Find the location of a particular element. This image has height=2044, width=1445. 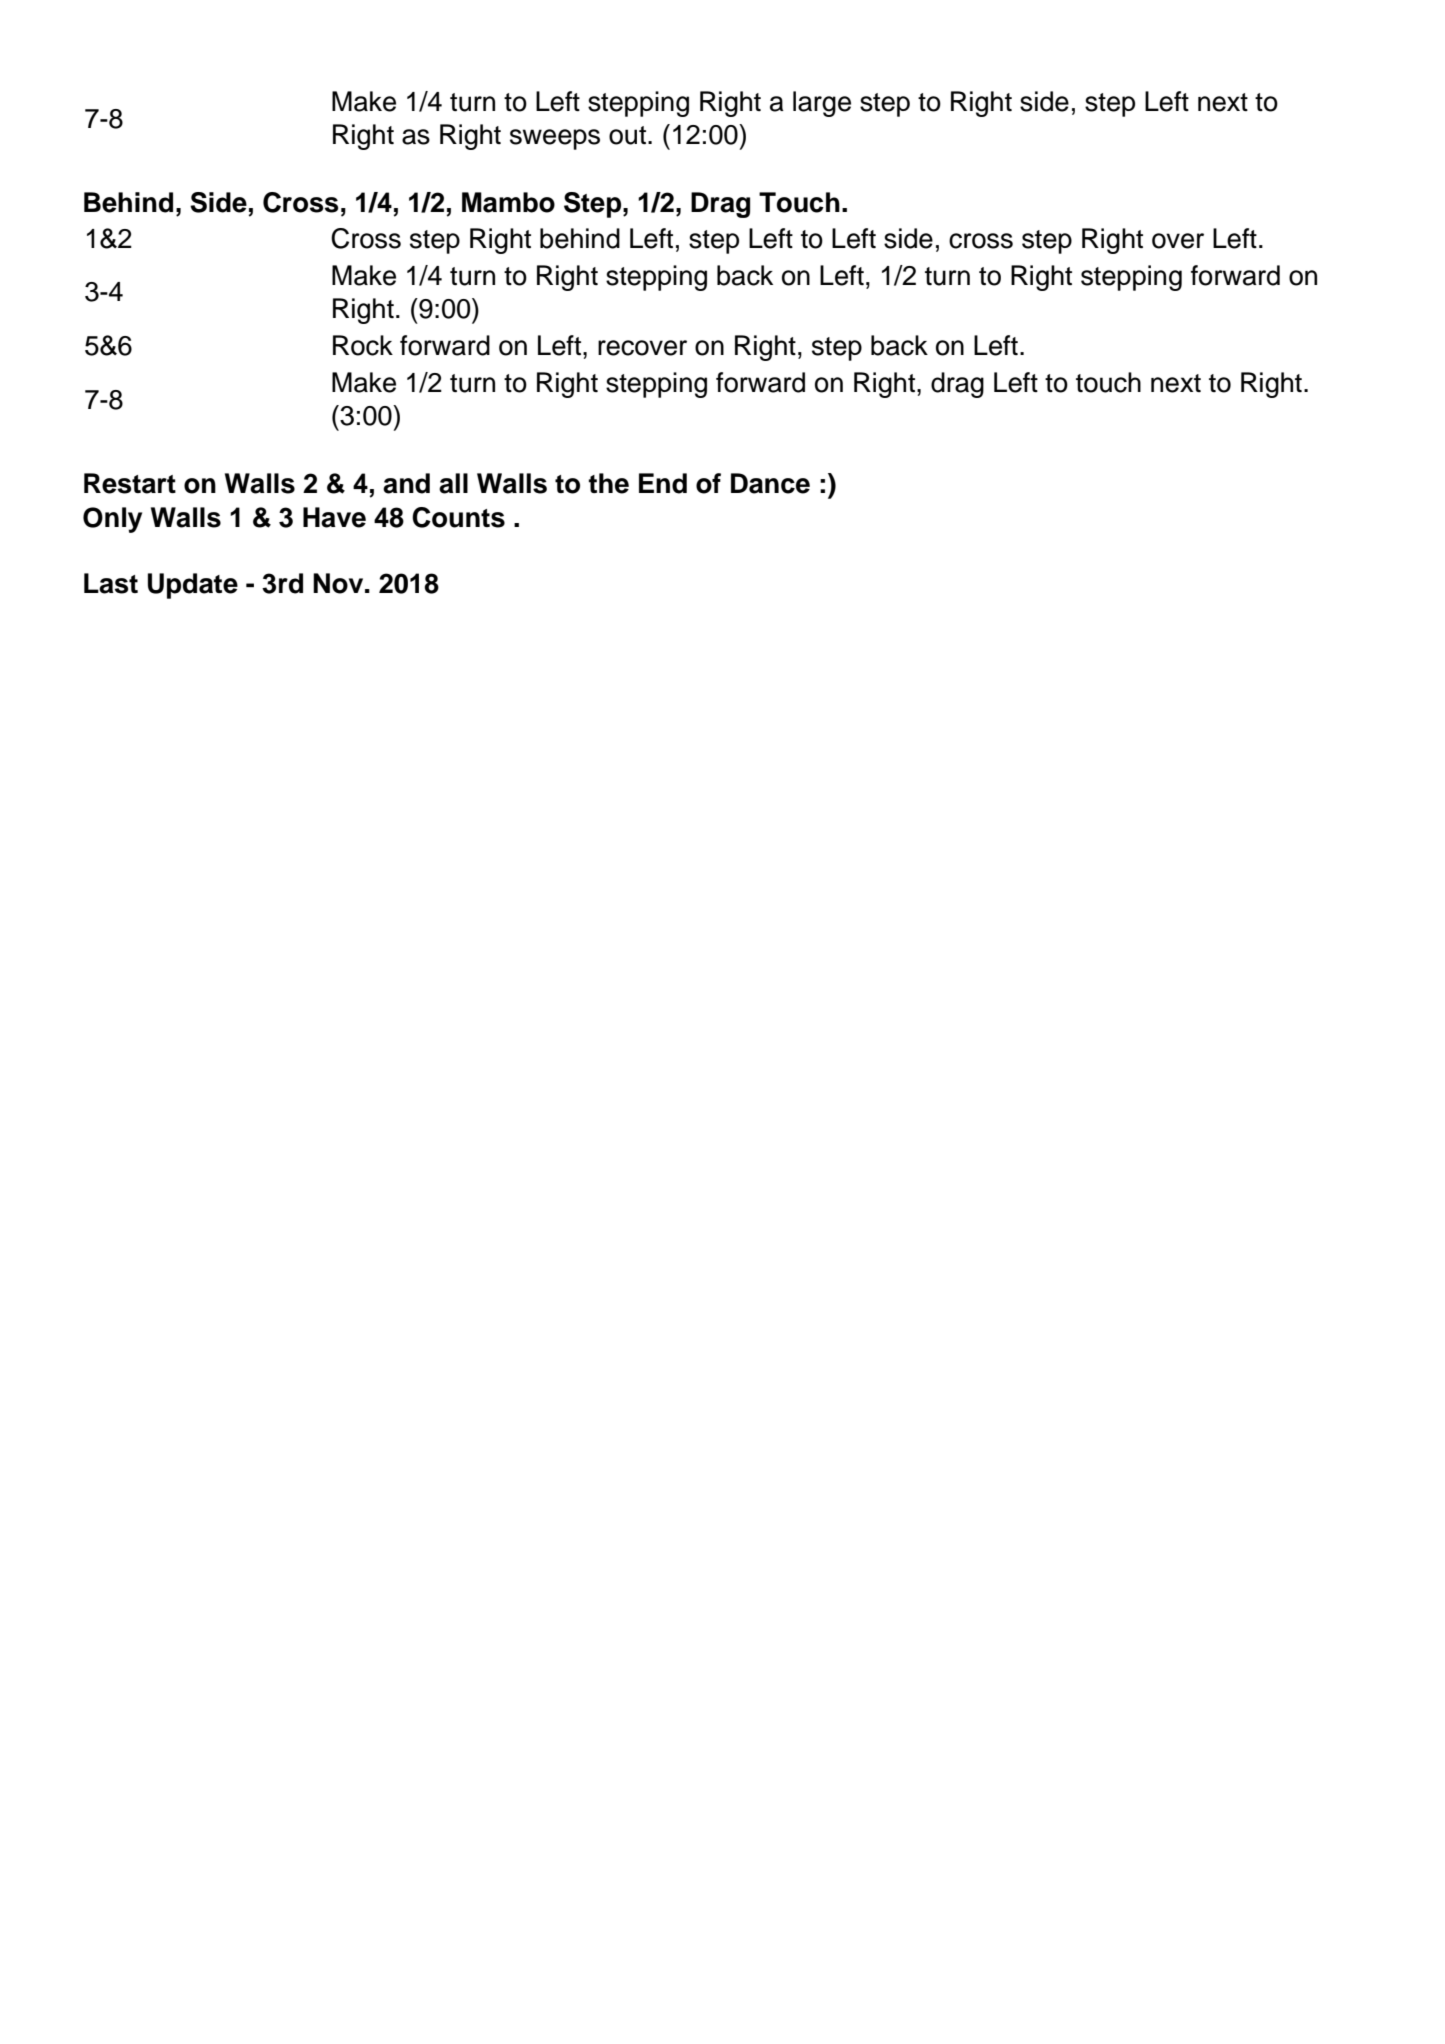

and is located at coordinates (406, 483).
